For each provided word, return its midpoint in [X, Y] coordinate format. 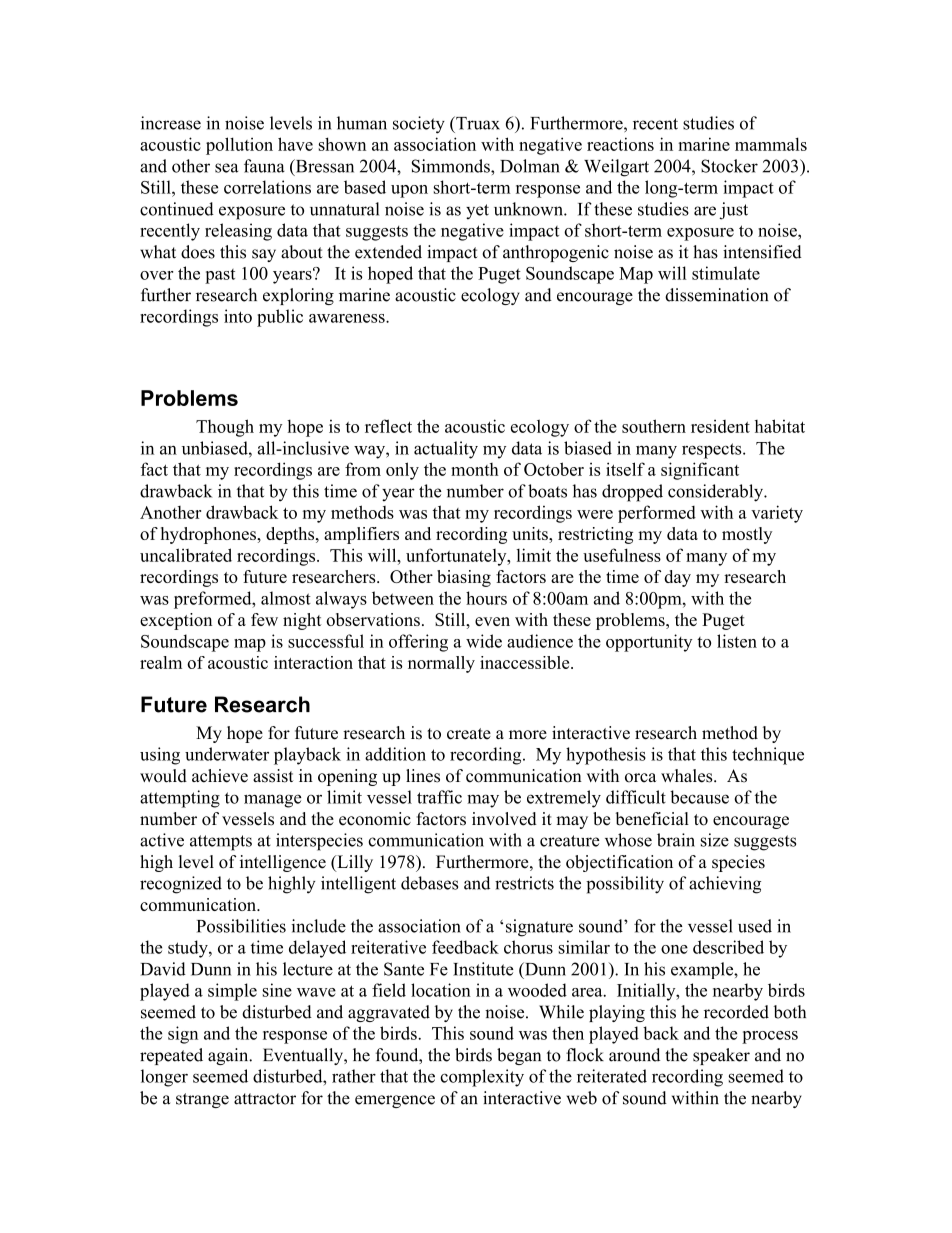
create [469, 734]
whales [688, 776]
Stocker [729, 166]
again [229, 1056]
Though [225, 428]
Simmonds [452, 166]
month [475, 469]
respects [713, 451]
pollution [239, 146]
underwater [227, 754]
